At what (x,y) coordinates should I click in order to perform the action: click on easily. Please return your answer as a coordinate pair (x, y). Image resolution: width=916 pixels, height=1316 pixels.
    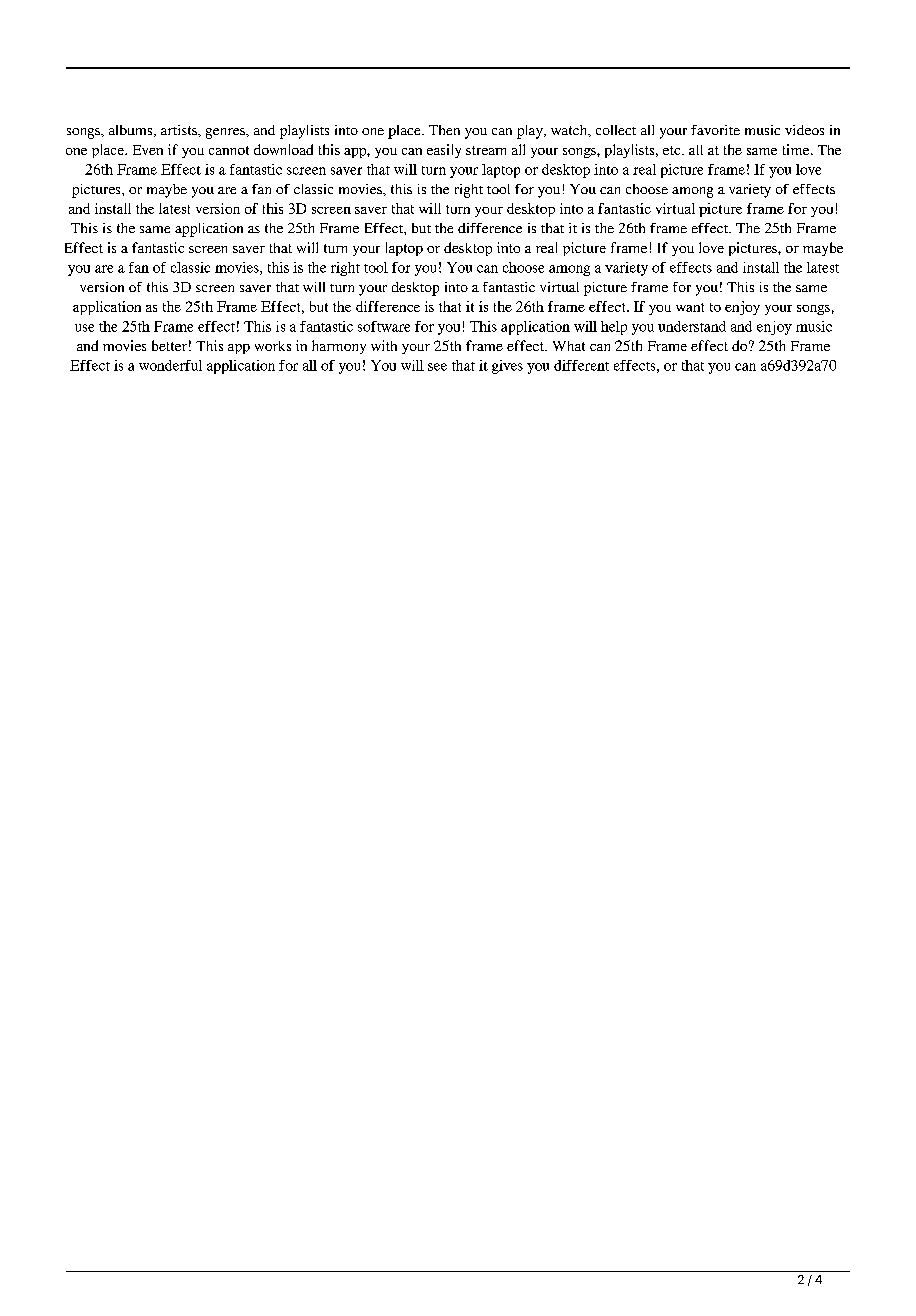
    Looking at the image, I should click on (444, 151).
